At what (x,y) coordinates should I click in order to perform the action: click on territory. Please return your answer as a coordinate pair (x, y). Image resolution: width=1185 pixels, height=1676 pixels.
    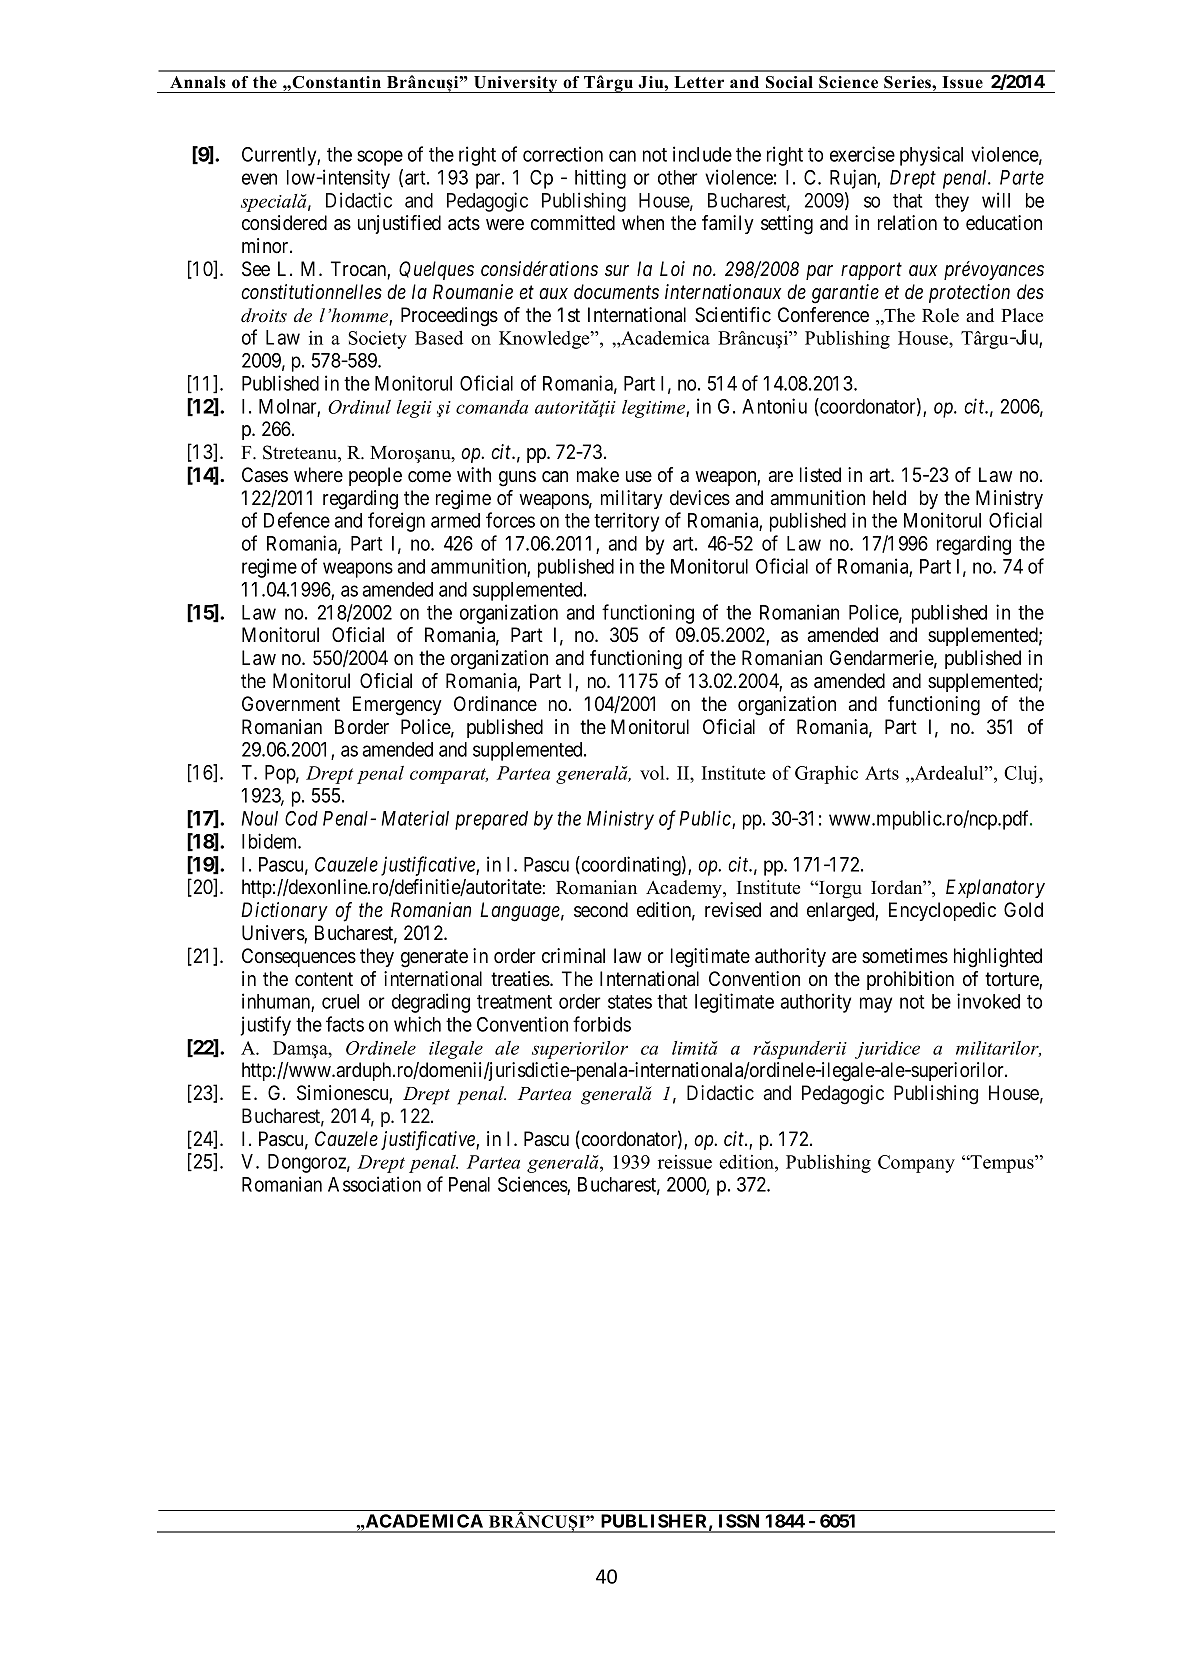
    Looking at the image, I should click on (626, 522).
